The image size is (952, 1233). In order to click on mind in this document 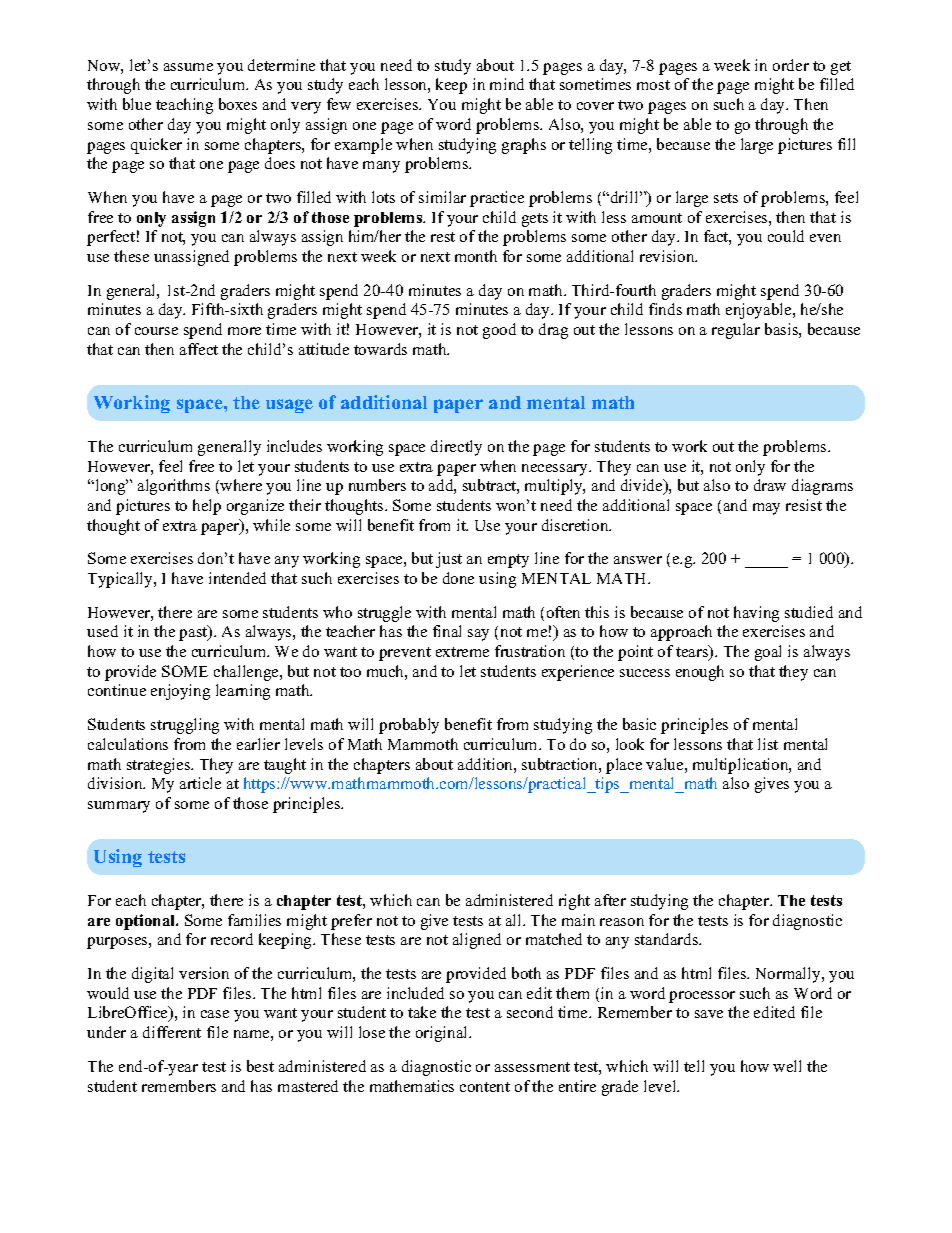, I will do `click(507, 84)`.
